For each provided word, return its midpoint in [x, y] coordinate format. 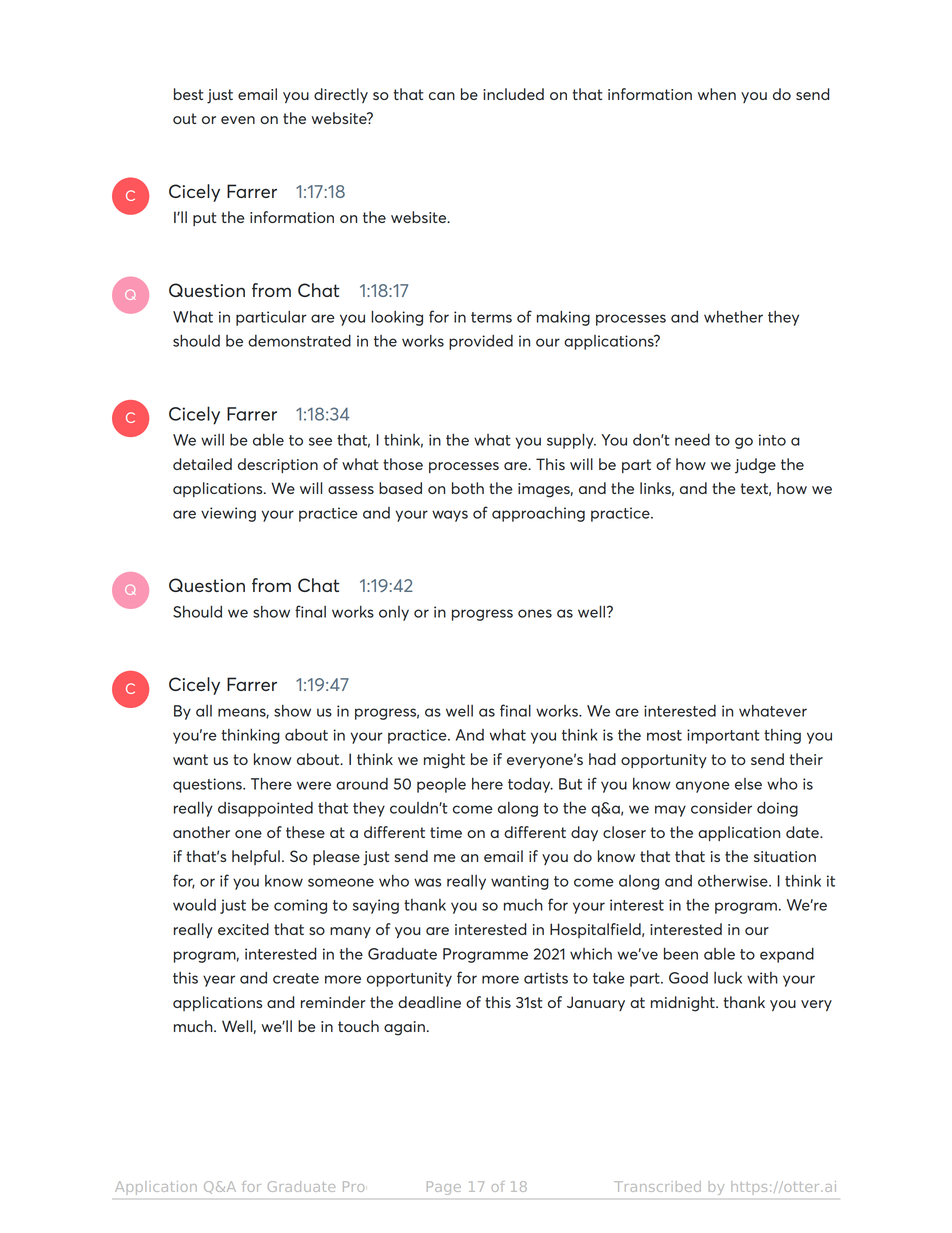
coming [300, 906]
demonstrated [299, 340]
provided [481, 342]
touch [358, 1026]
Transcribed [657, 1186]
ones [535, 613]
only [394, 613]
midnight [684, 1004]
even [238, 120]
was [427, 882]
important [723, 736]
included [513, 94]
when [717, 94]
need [692, 439]
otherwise [734, 880]
